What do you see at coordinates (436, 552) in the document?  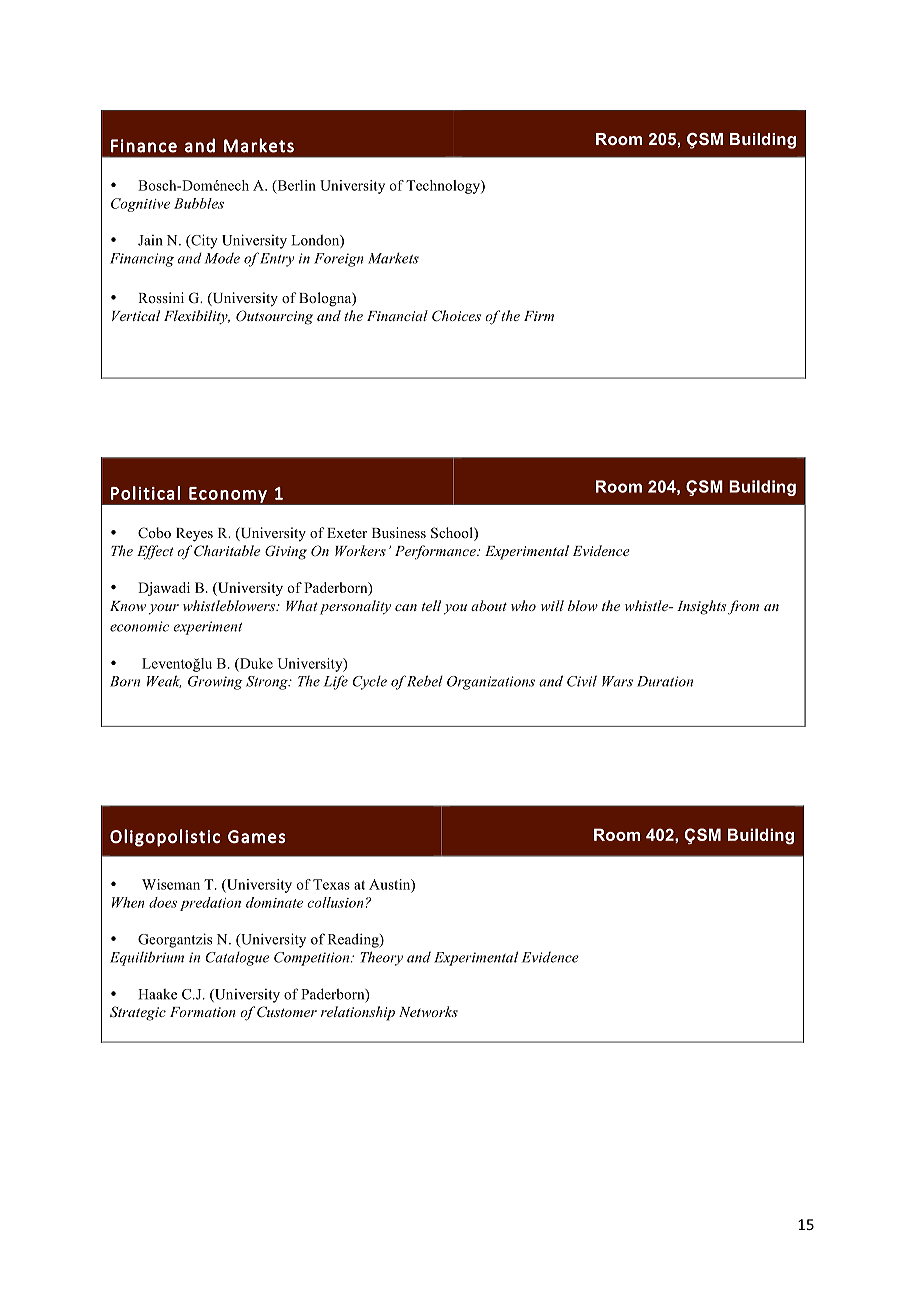 I see `Performance` at bounding box center [436, 552].
